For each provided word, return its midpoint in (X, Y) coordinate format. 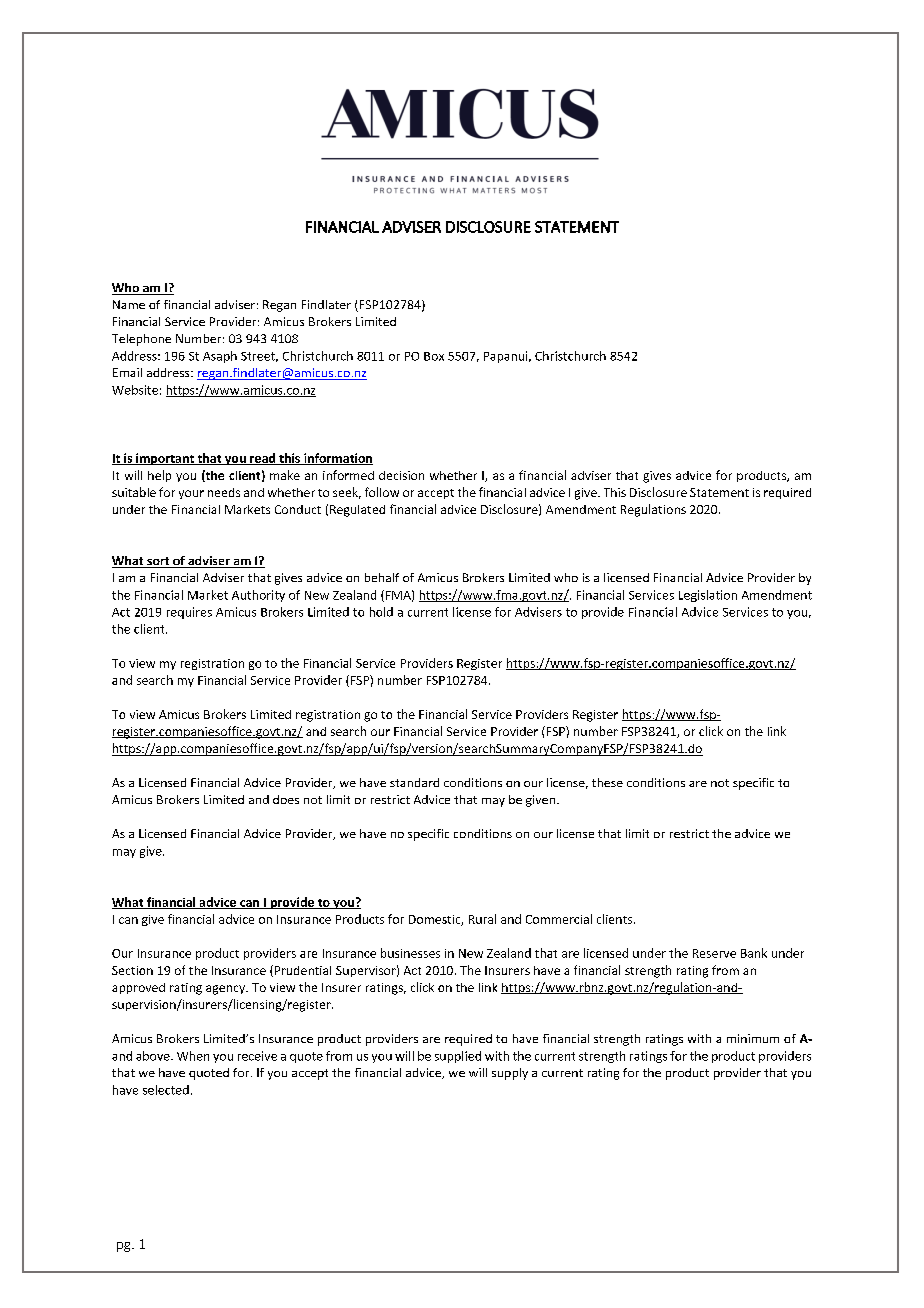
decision (401, 475)
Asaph (220, 357)
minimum (753, 1038)
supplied (458, 1057)
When (193, 1056)
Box (434, 356)
